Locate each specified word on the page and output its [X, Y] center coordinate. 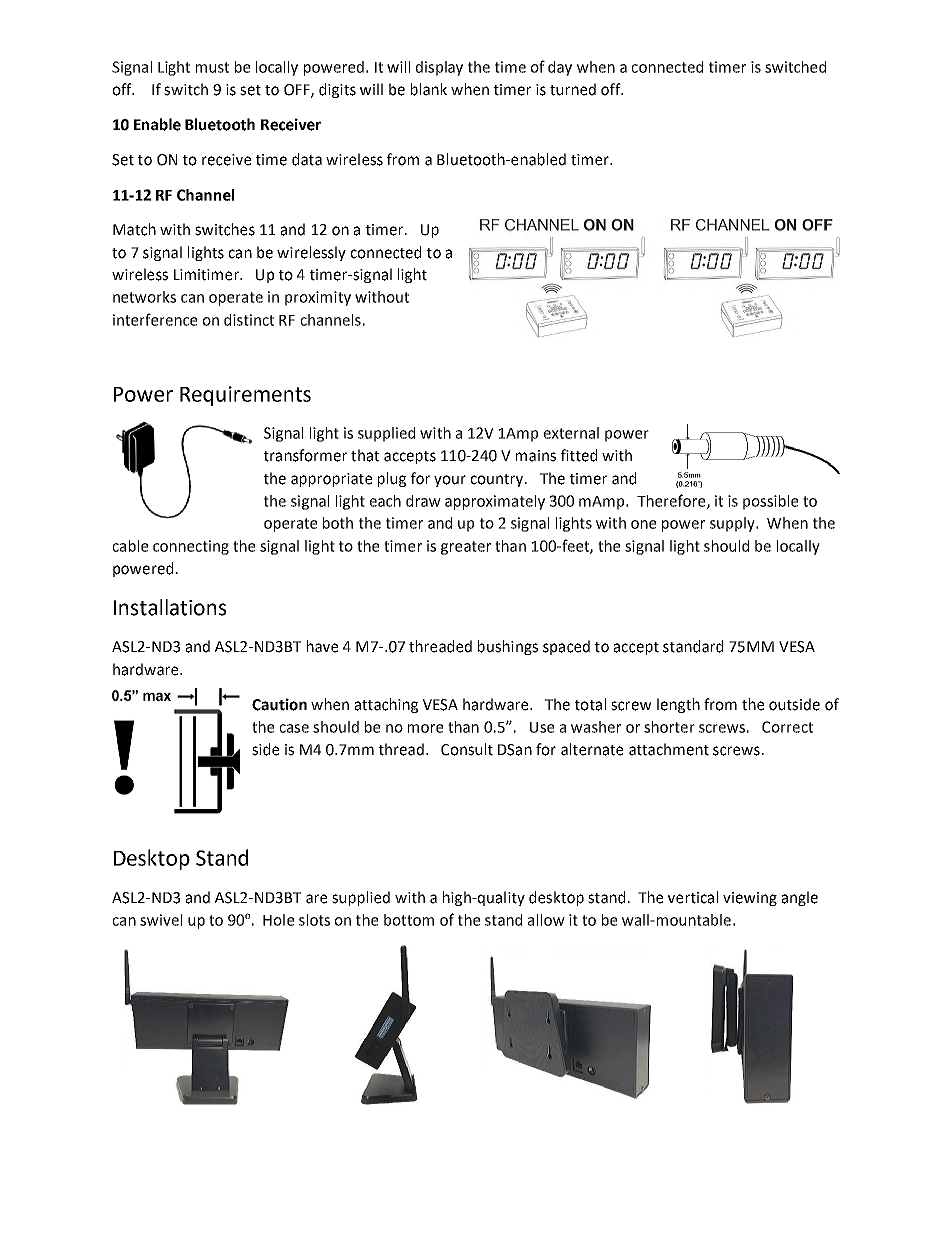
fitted [579, 455]
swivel [161, 920]
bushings [508, 647]
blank [429, 89]
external [571, 433]
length [678, 705]
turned [573, 89]
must [212, 67]
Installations [170, 607]
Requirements [245, 396]
